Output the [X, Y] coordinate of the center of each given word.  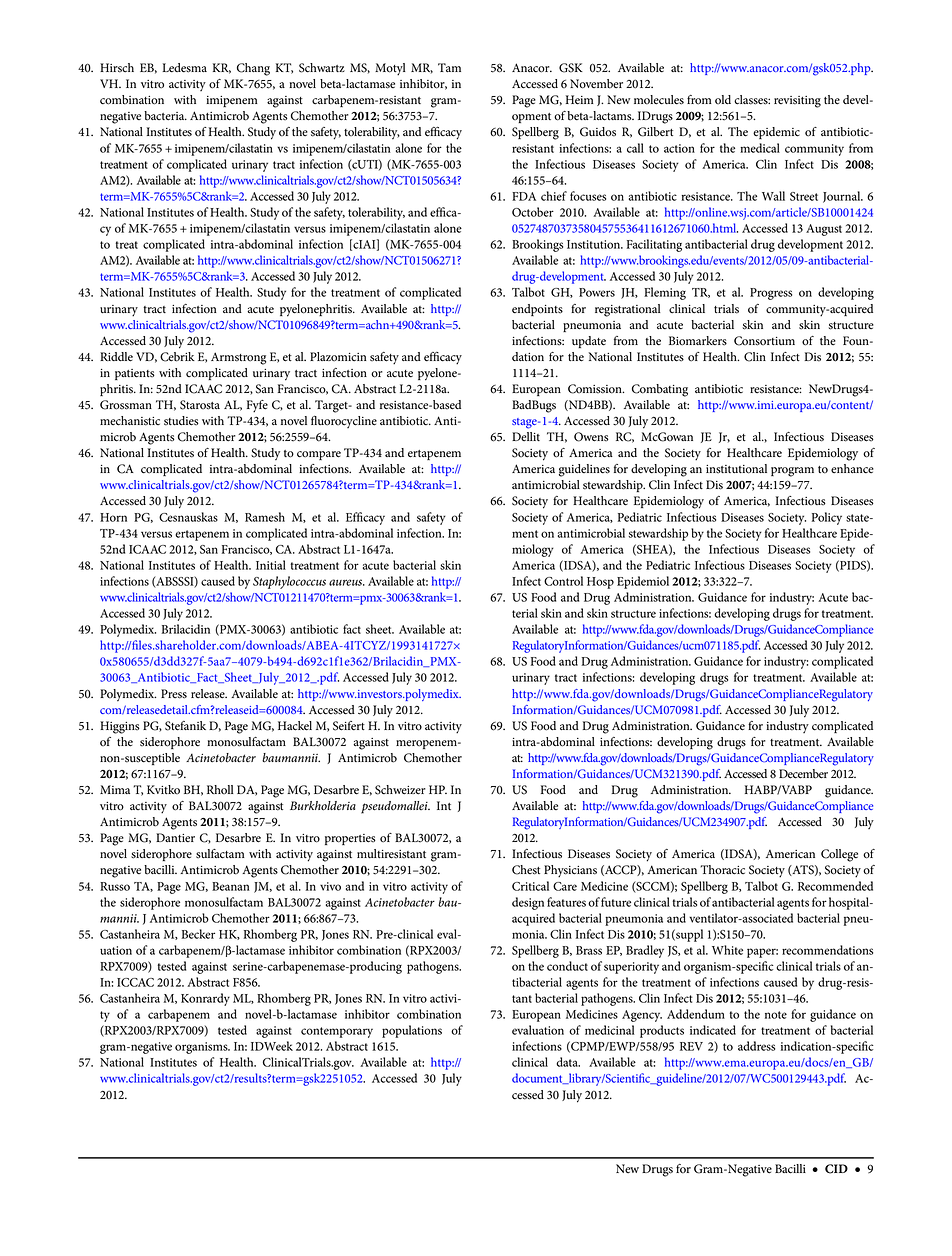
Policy [827, 518]
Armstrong [238, 358]
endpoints [537, 310]
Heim [580, 100]
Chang [253, 69]
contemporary [337, 1032]
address [756, 1046]
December [803, 774]
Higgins [120, 727]
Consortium [764, 341]
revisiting [797, 102]
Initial [271, 565]
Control [563, 581]
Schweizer [400, 790]
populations [412, 1031]
